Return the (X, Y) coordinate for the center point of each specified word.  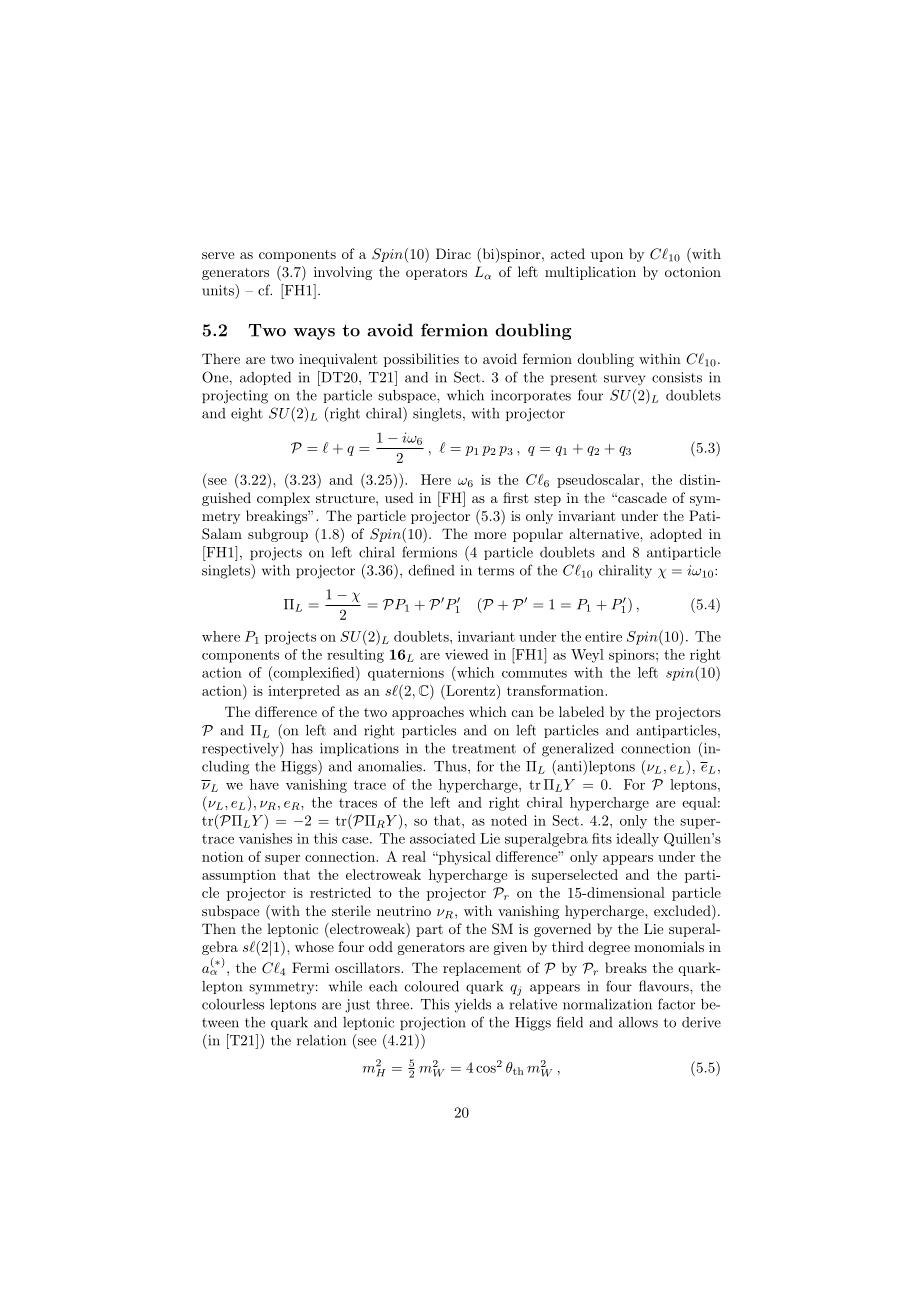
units (219, 290)
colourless (233, 1004)
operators (436, 274)
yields (473, 1006)
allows (638, 1022)
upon (607, 257)
